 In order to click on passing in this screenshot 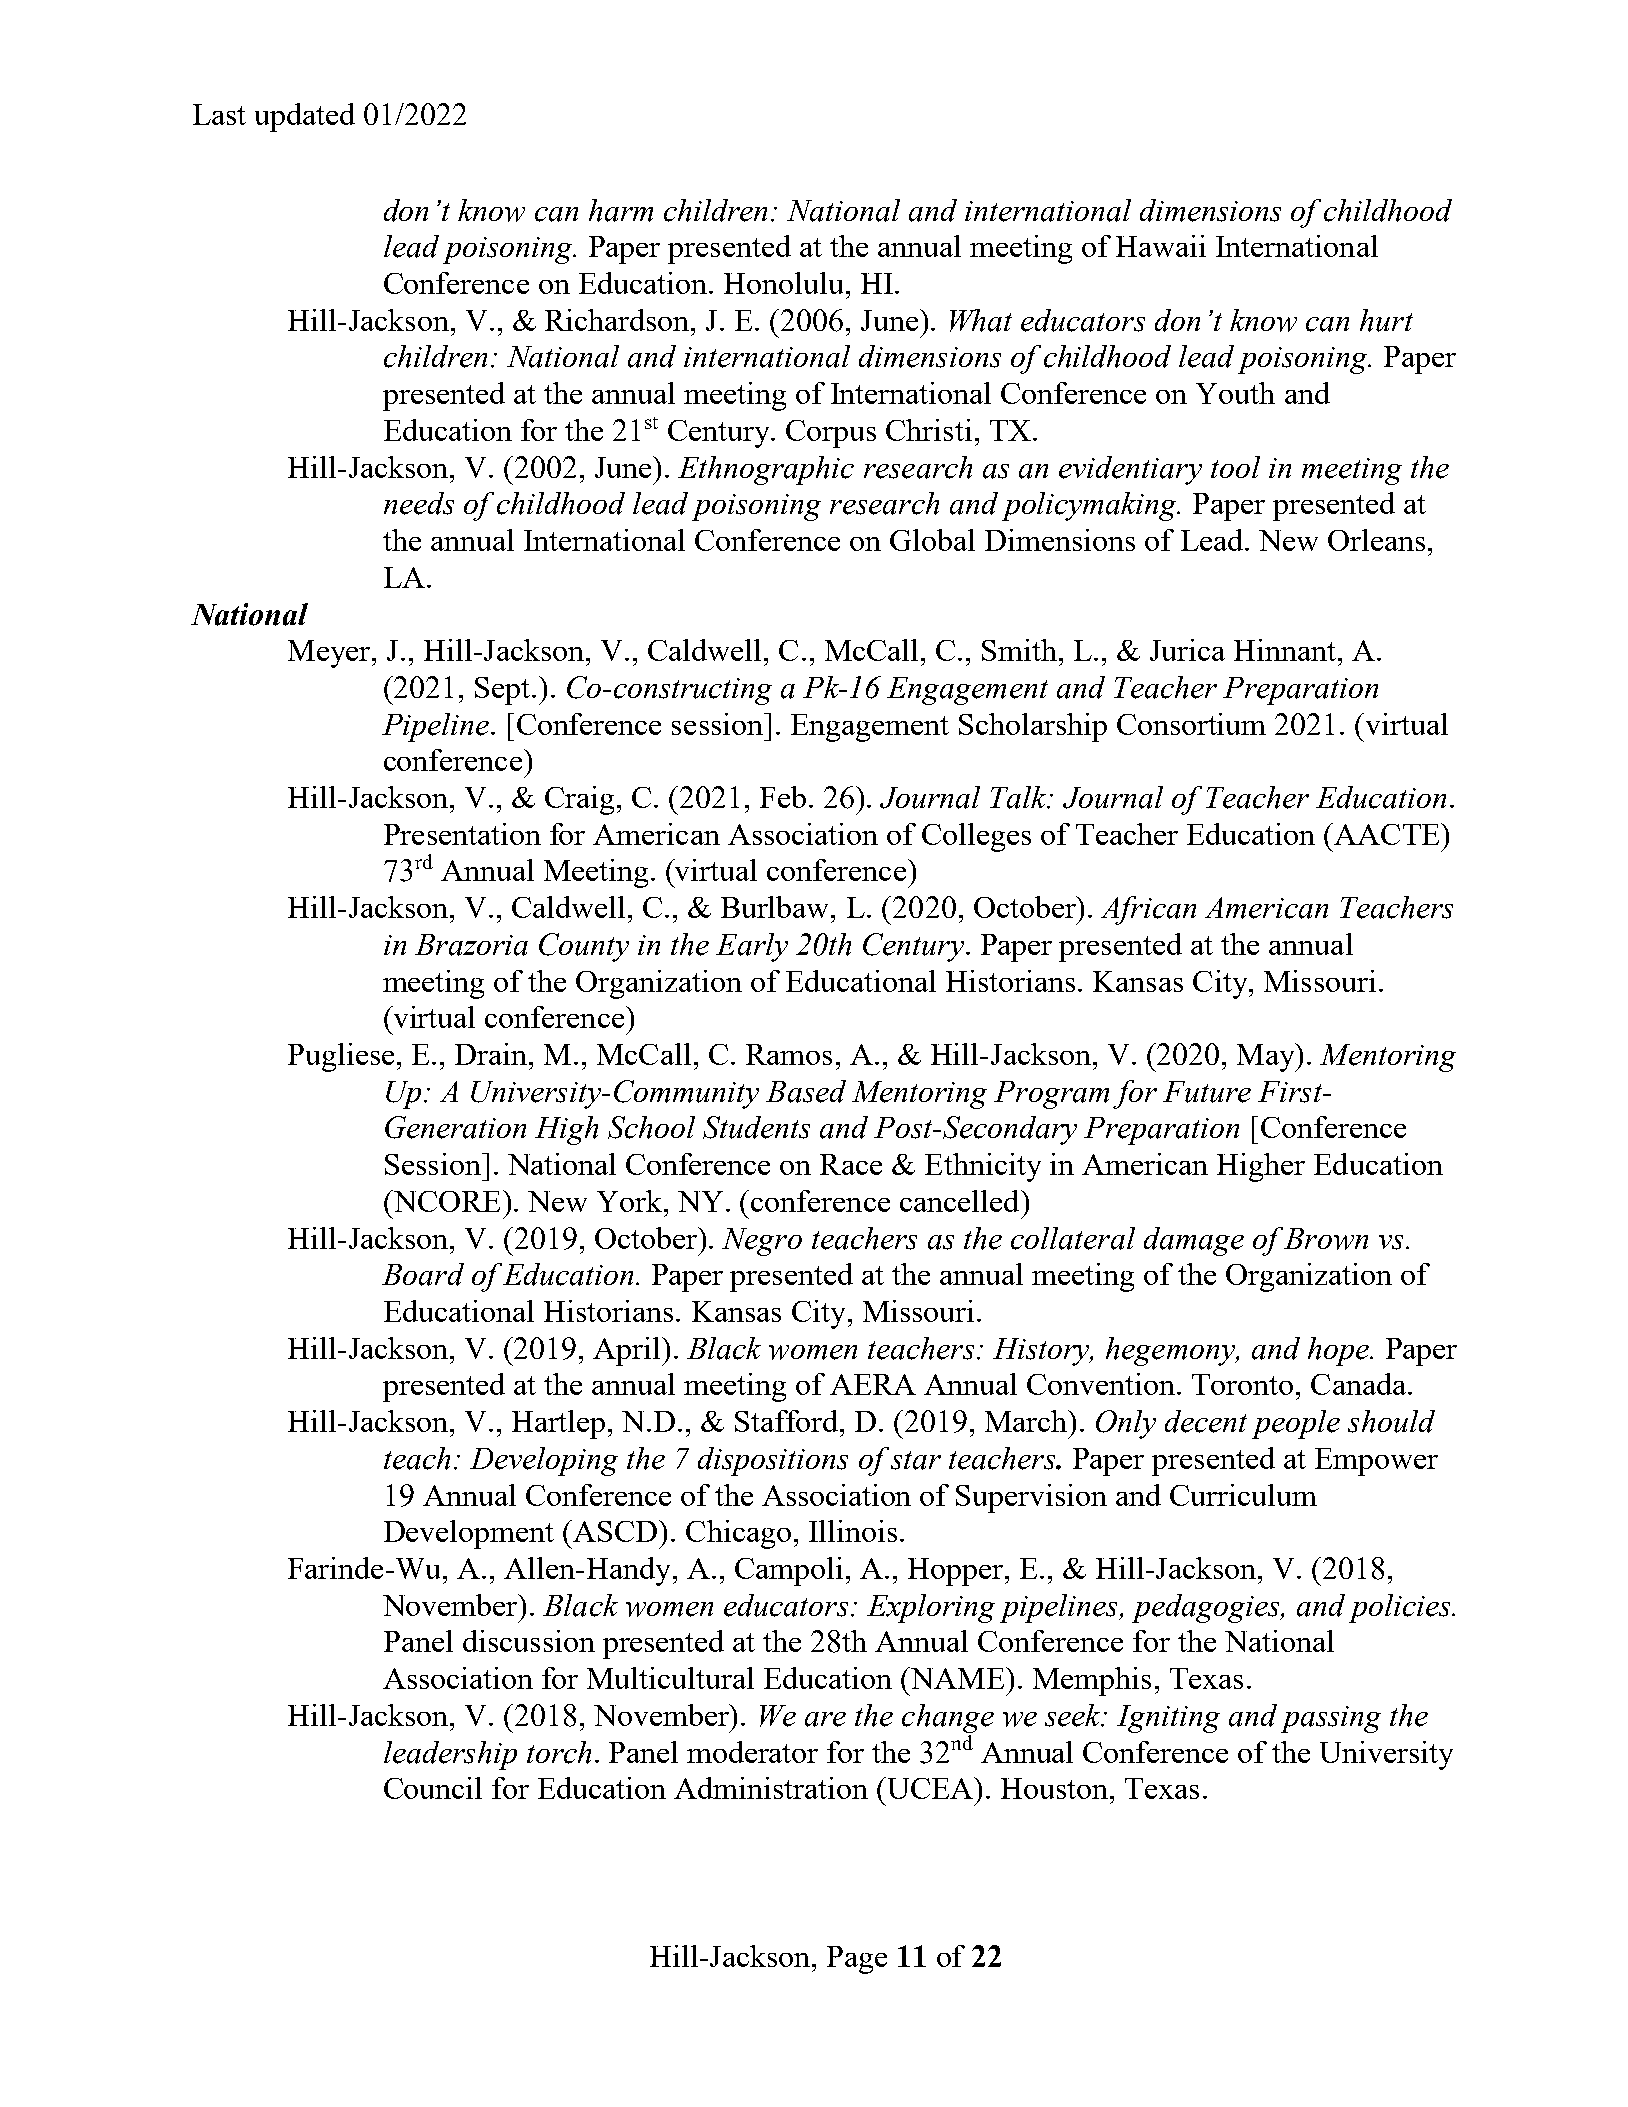, I will do `click(1331, 1719)`.
